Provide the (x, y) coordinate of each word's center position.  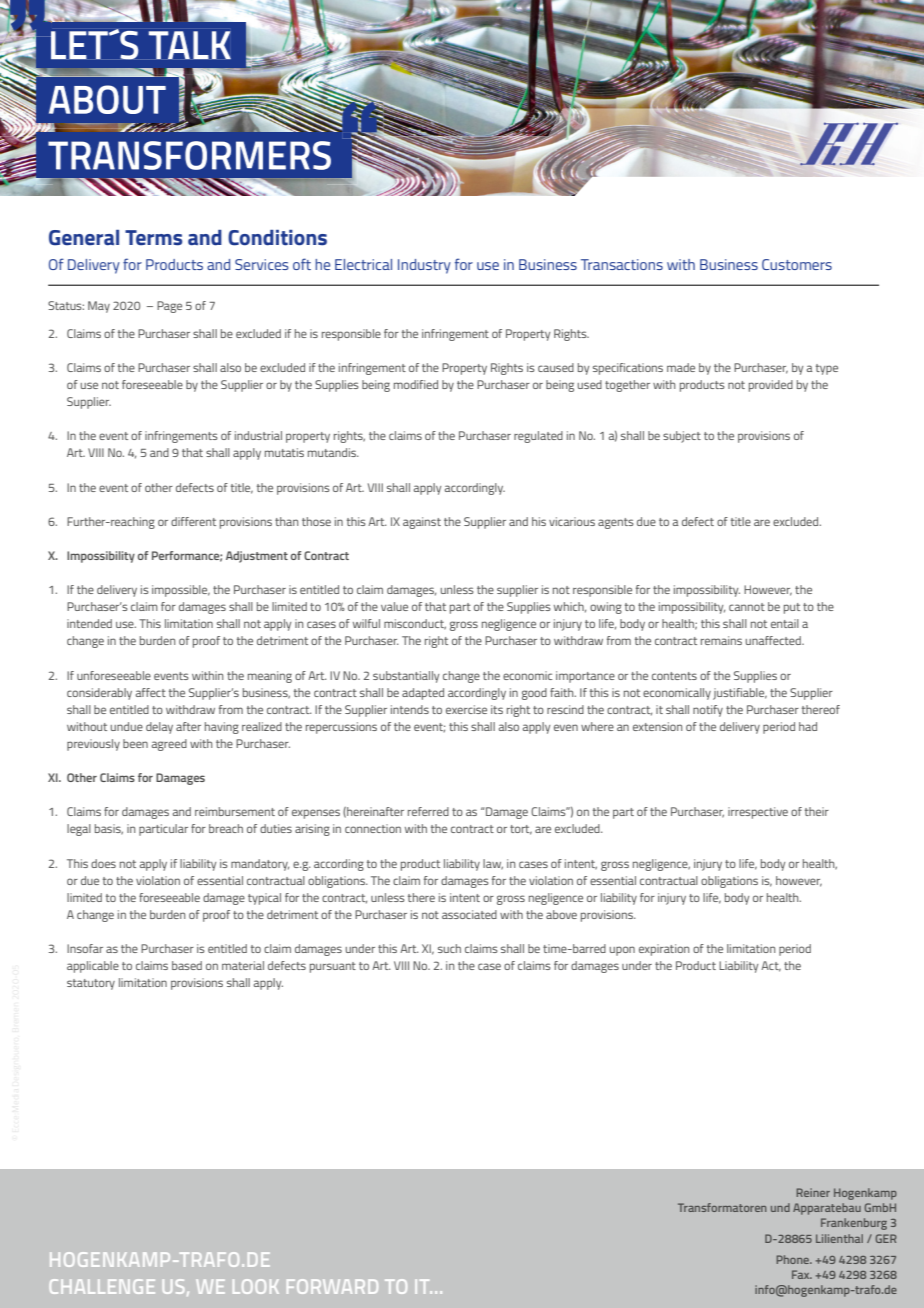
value (394, 606)
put (792, 608)
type (827, 369)
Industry (424, 266)
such (449, 948)
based (187, 965)
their (817, 811)
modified (416, 384)
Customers (797, 264)
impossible (181, 591)
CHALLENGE (102, 1286)
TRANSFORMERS (189, 155)
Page (169, 307)
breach (226, 828)
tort (521, 830)
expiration (664, 950)
